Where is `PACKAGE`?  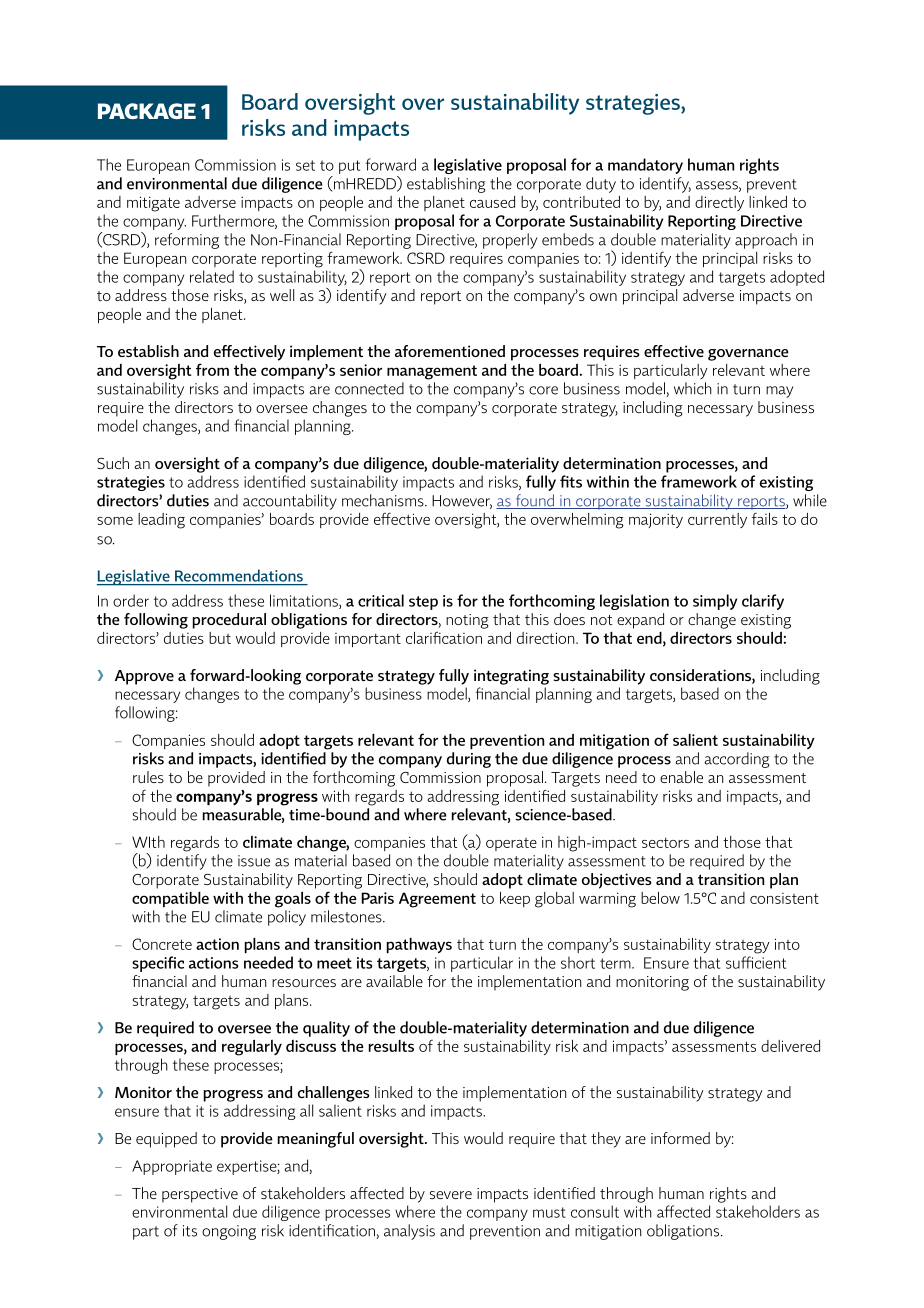
PACKAGE is located at coordinates (147, 111).
